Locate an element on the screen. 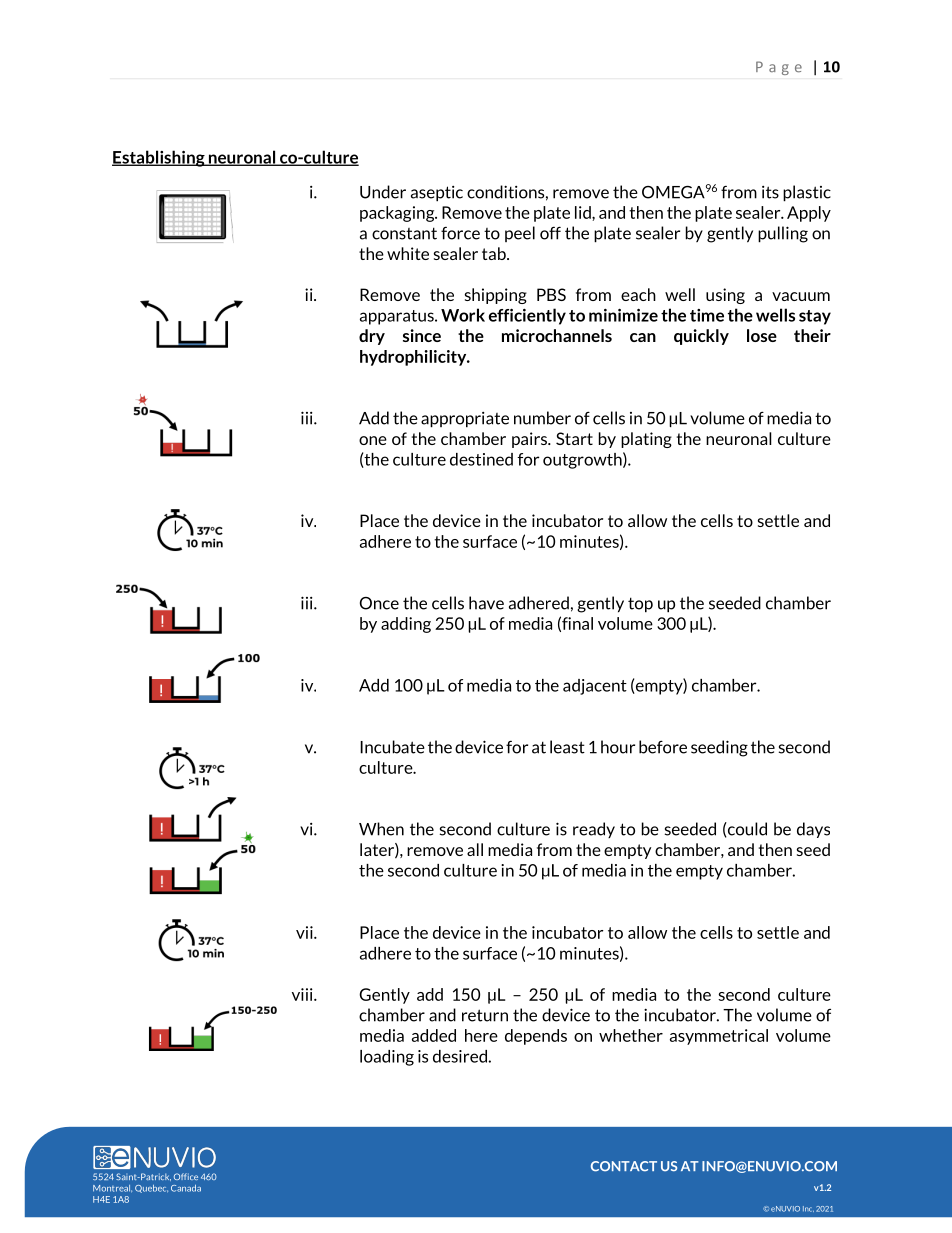 The image size is (952, 1233). before is located at coordinates (663, 747).
